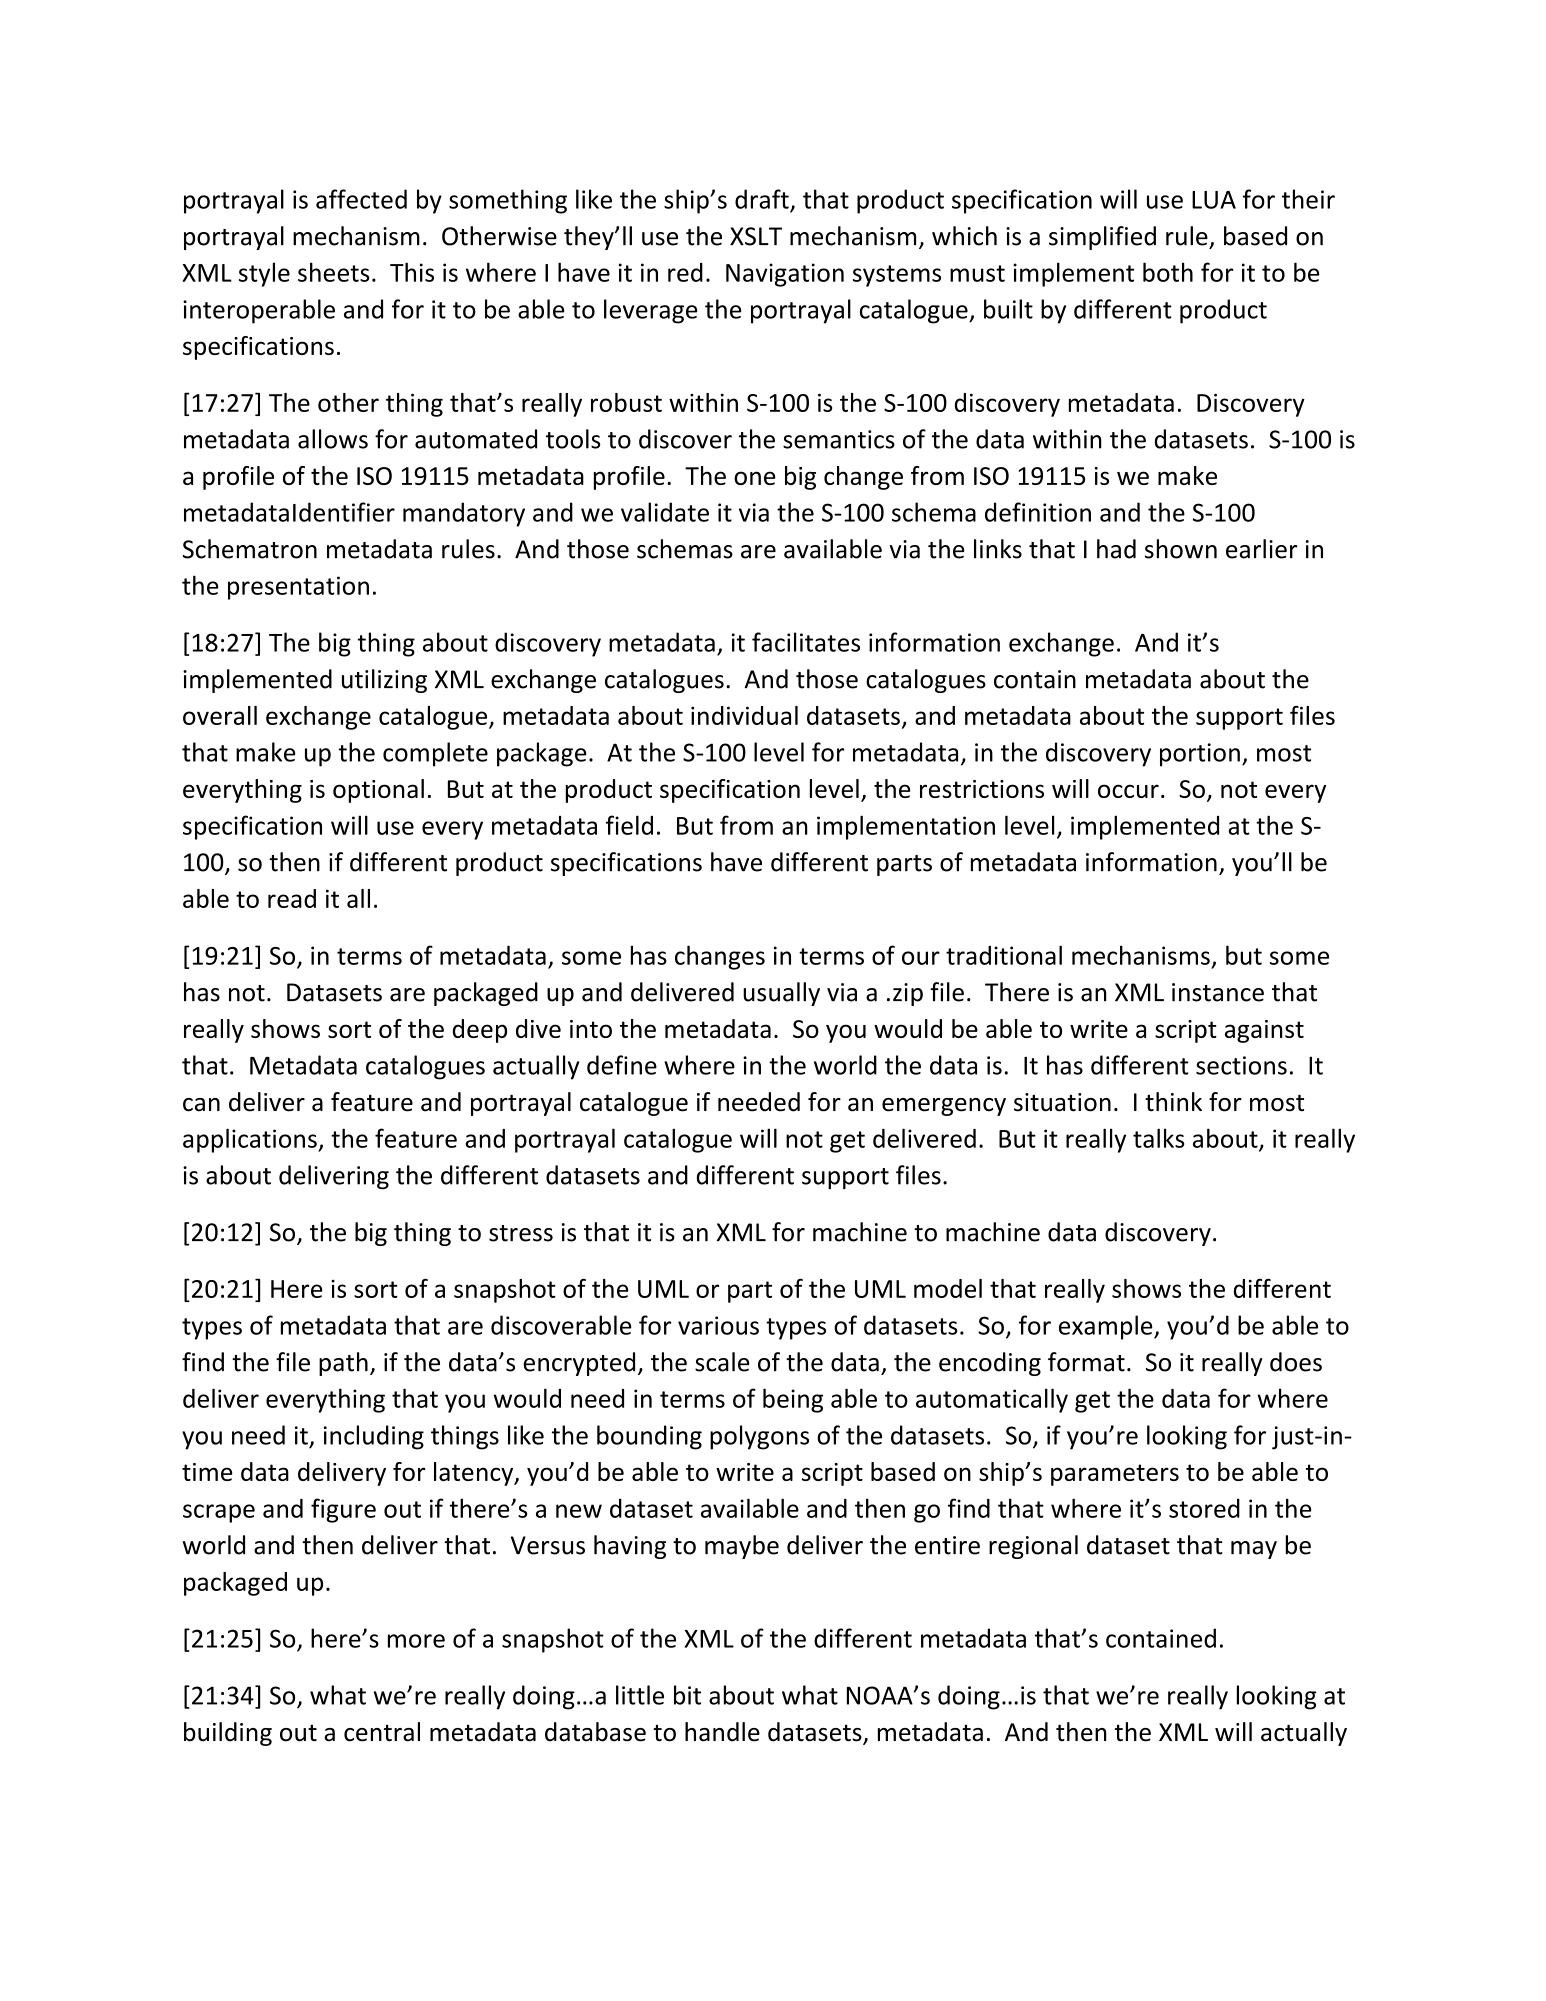 The image size is (1546, 2001). Describe the element at coordinates (251, 1140) in the screenshot. I see `applications` at that location.
